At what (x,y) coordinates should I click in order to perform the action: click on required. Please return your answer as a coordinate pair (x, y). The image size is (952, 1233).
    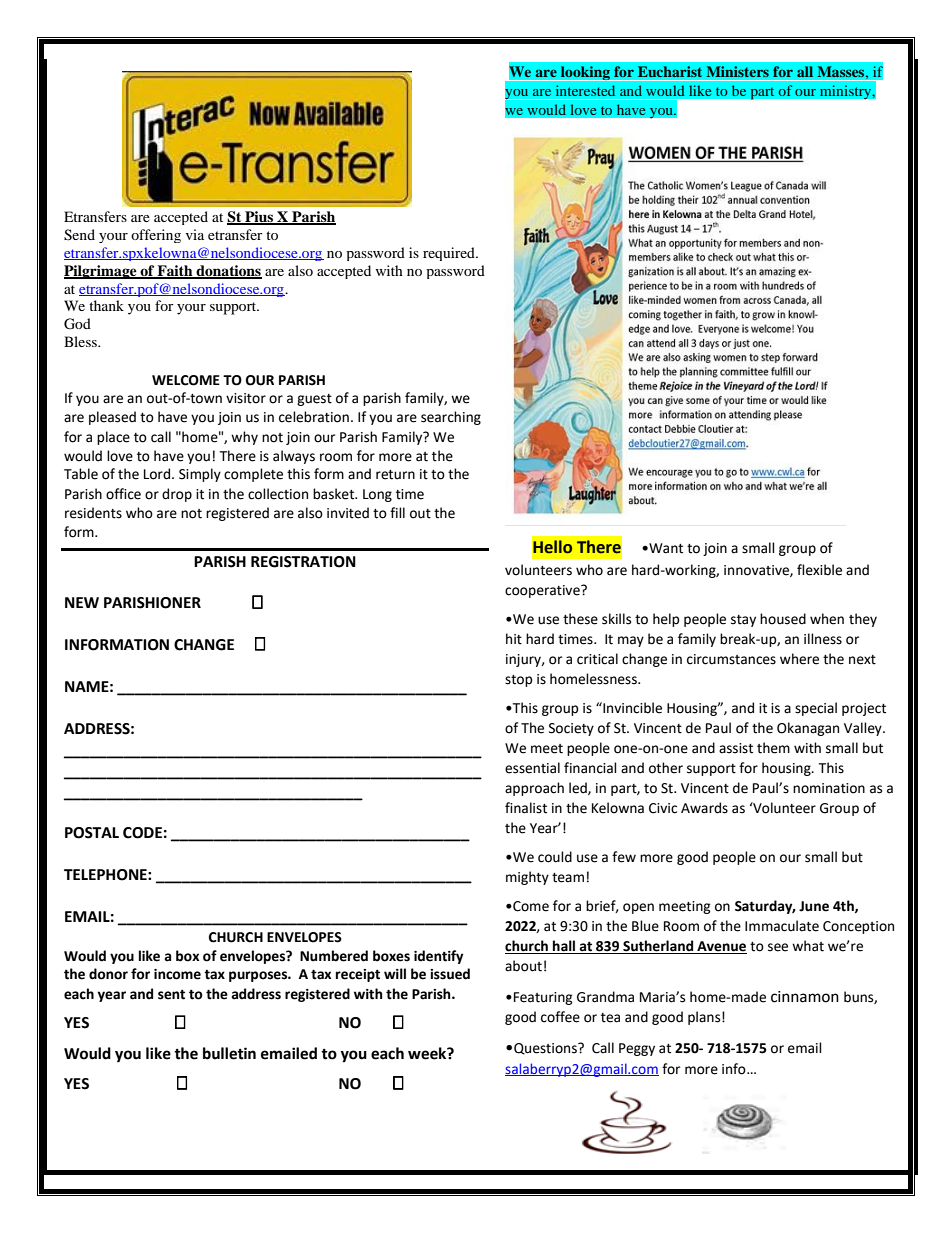
    Looking at the image, I should click on (450, 254).
